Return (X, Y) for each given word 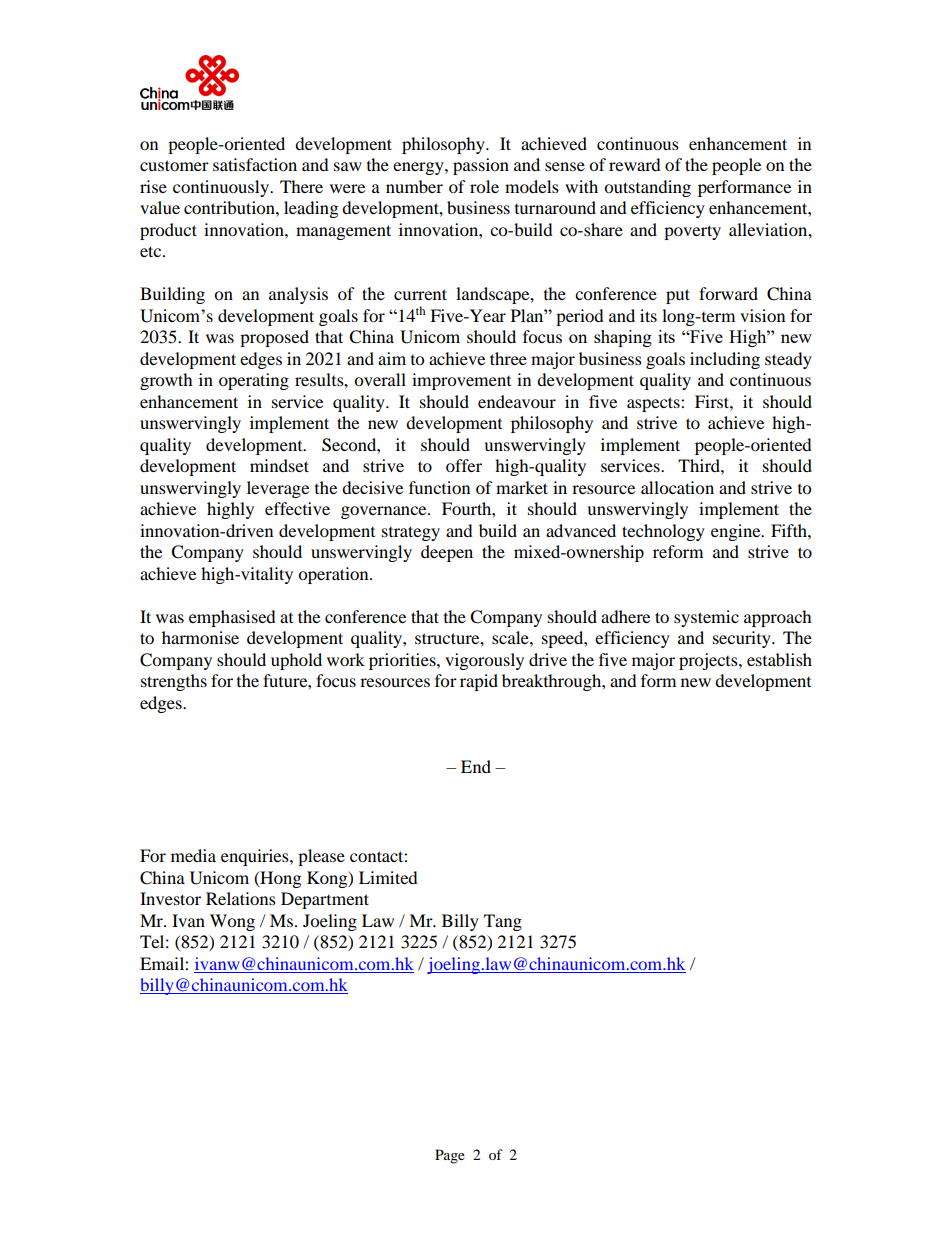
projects (709, 661)
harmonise (200, 637)
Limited (388, 877)
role (484, 186)
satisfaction (255, 164)
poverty (692, 232)
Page (450, 1156)
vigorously (484, 661)
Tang (503, 922)
